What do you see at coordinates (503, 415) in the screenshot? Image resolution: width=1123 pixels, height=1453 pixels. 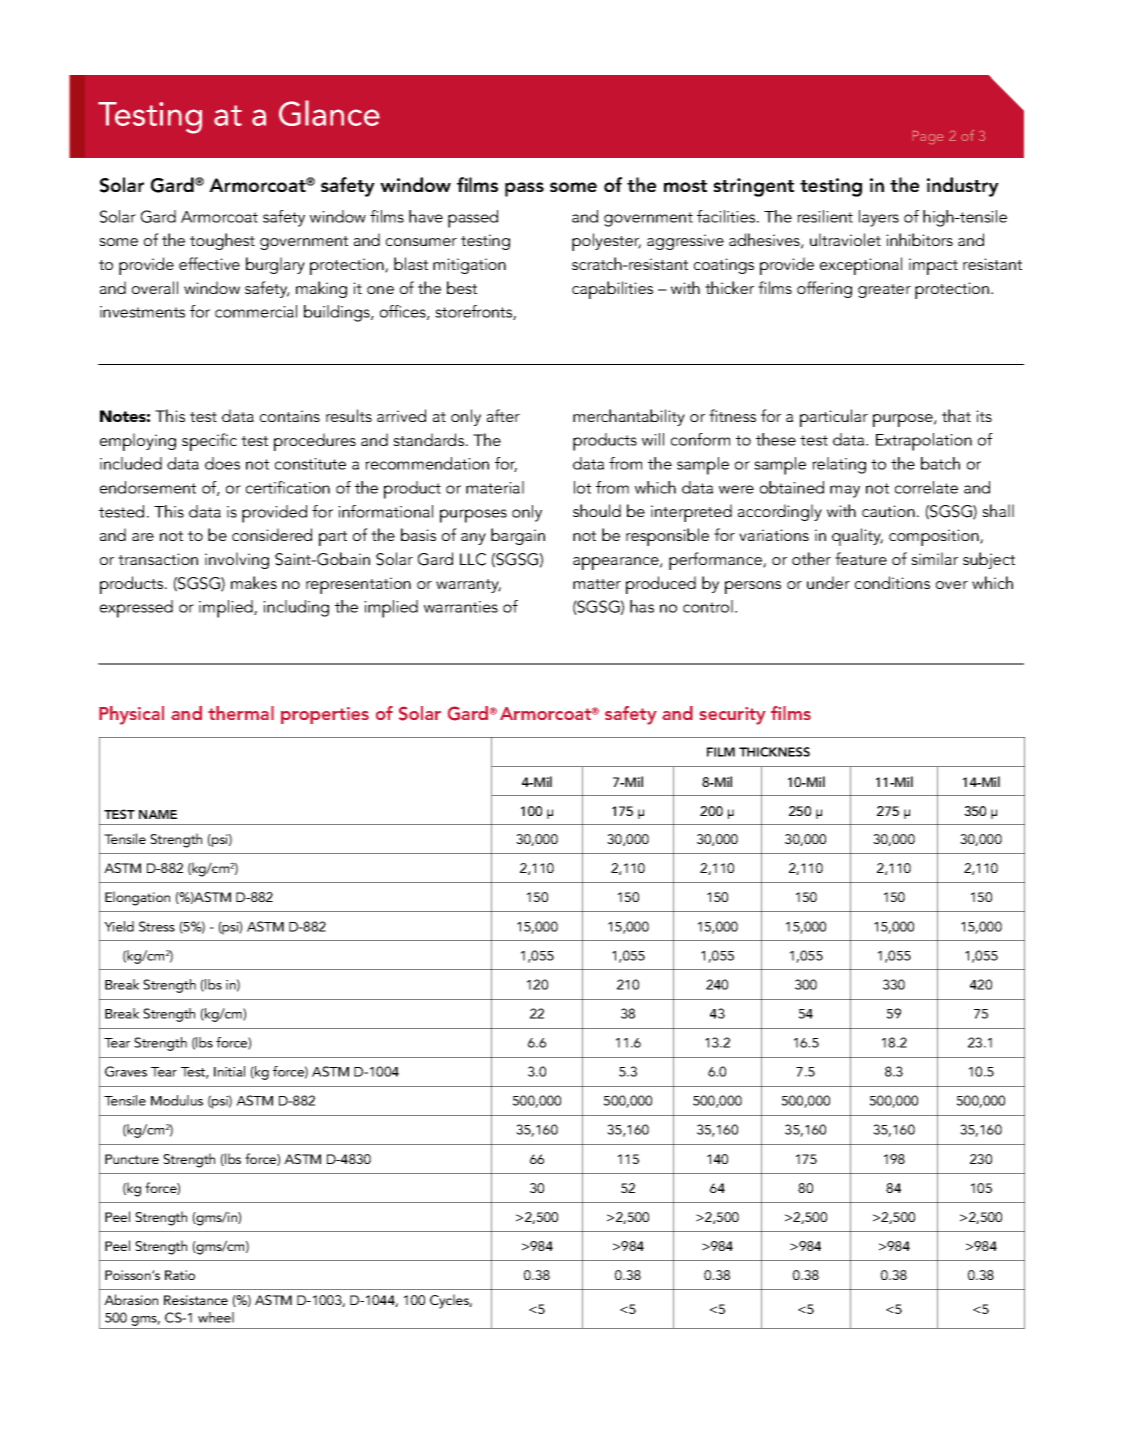 I see `after` at bounding box center [503, 415].
